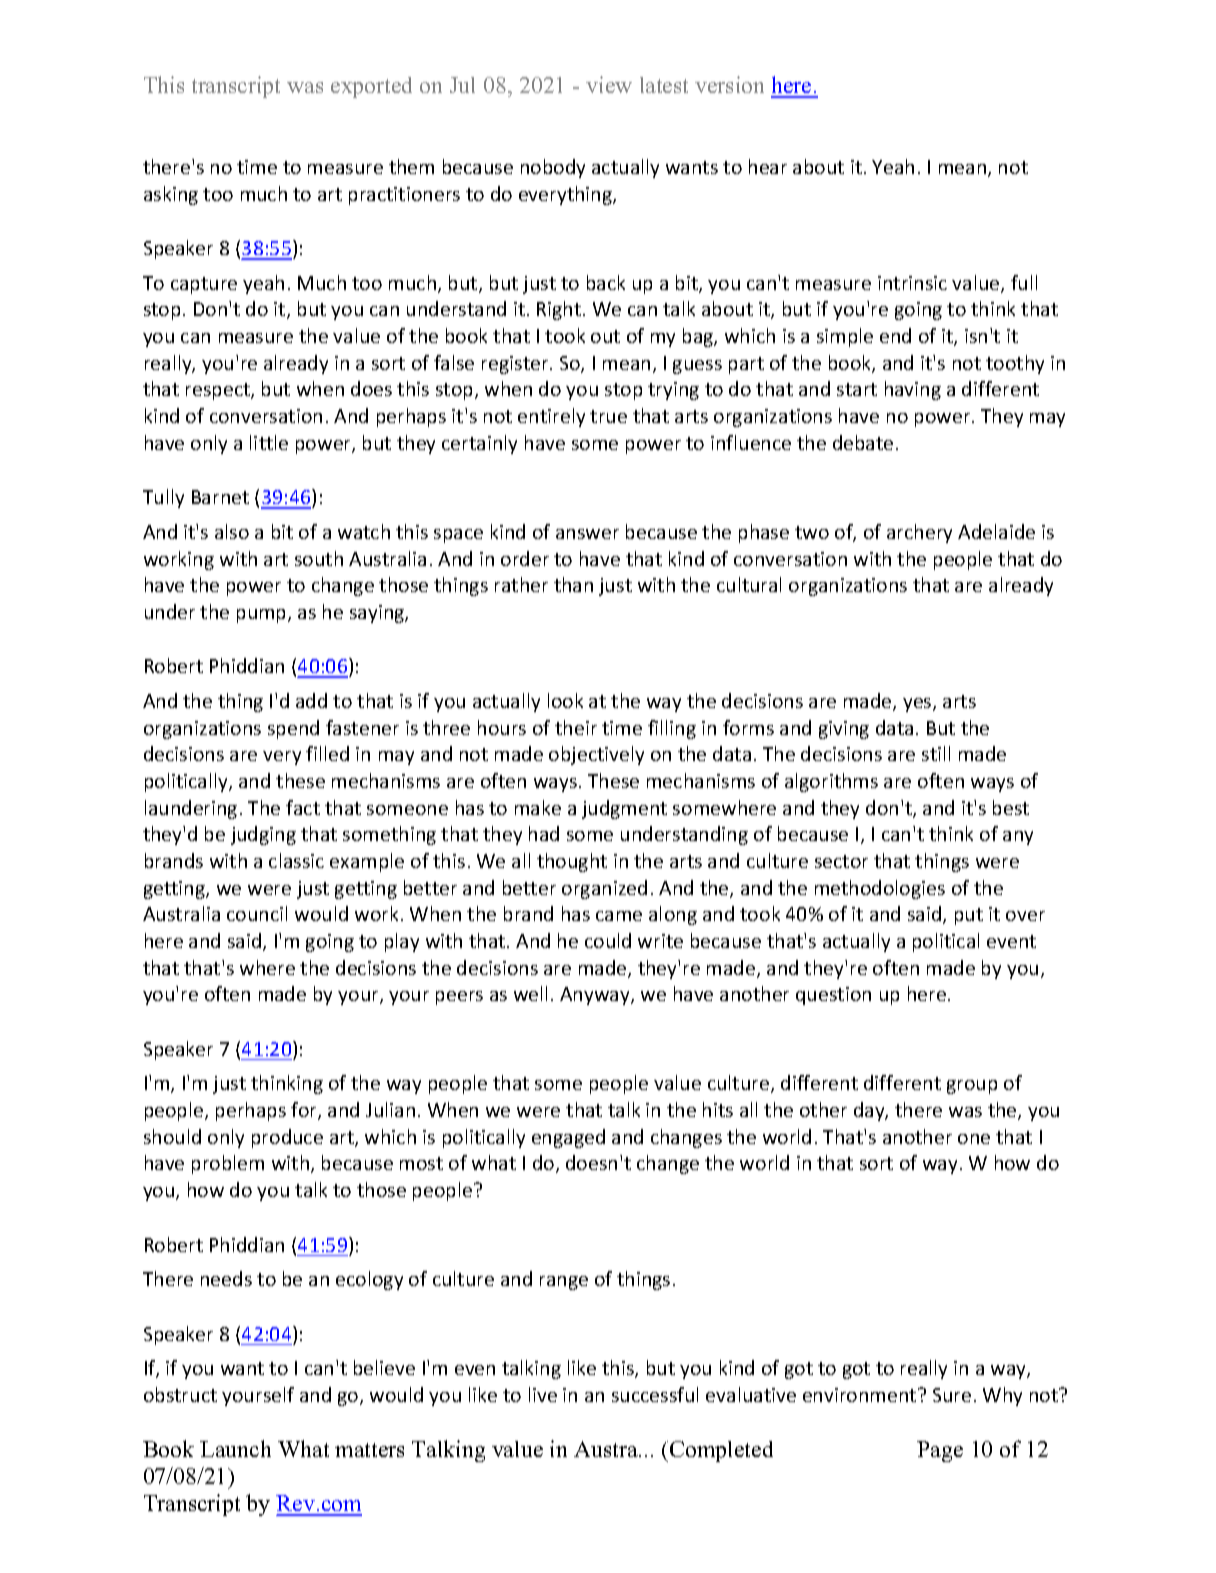  What do you see at coordinates (235, 1448) in the screenshot?
I see `Launch` at bounding box center [235, 1448].
